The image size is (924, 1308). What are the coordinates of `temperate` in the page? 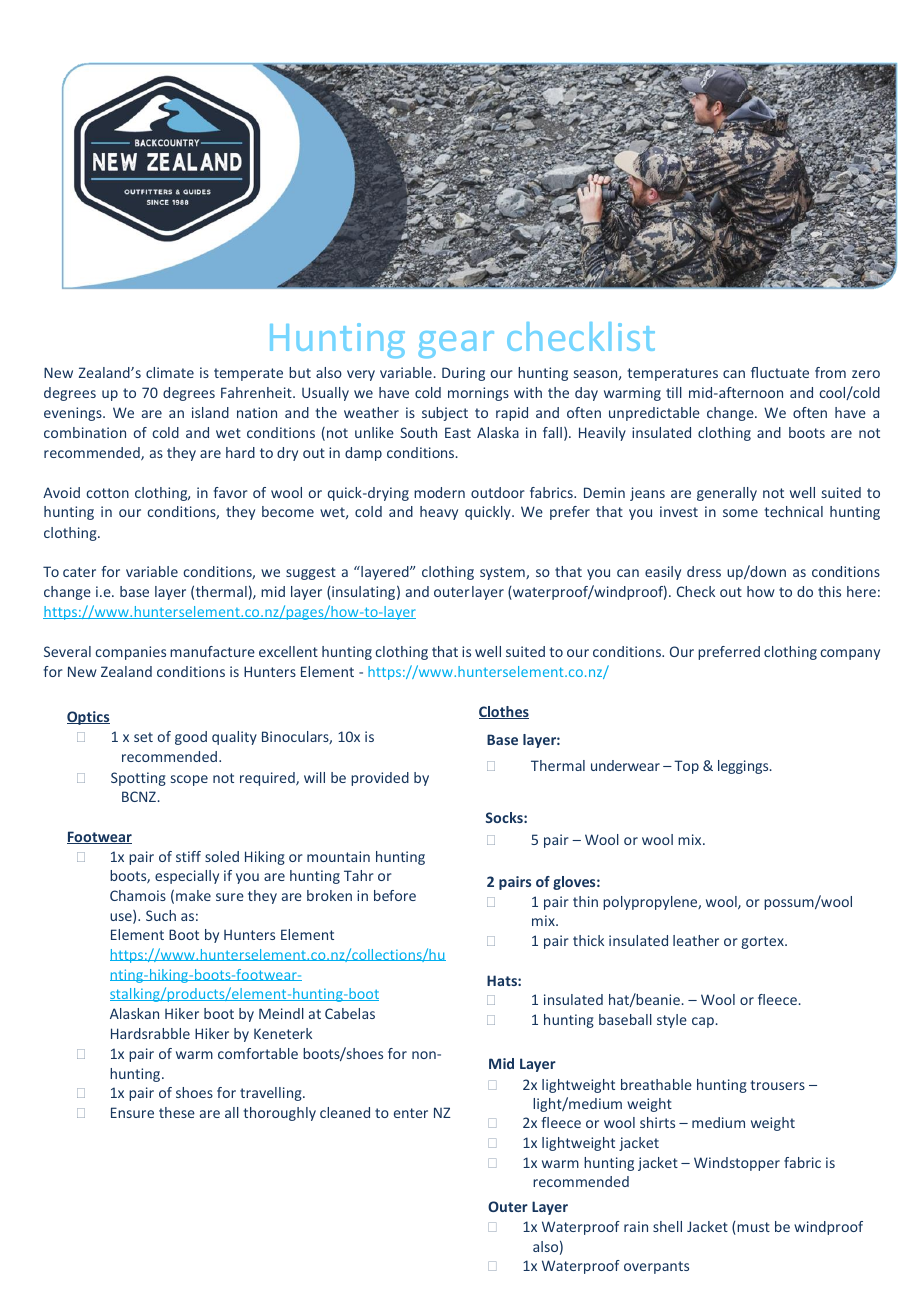 It's located at (248, 374).
